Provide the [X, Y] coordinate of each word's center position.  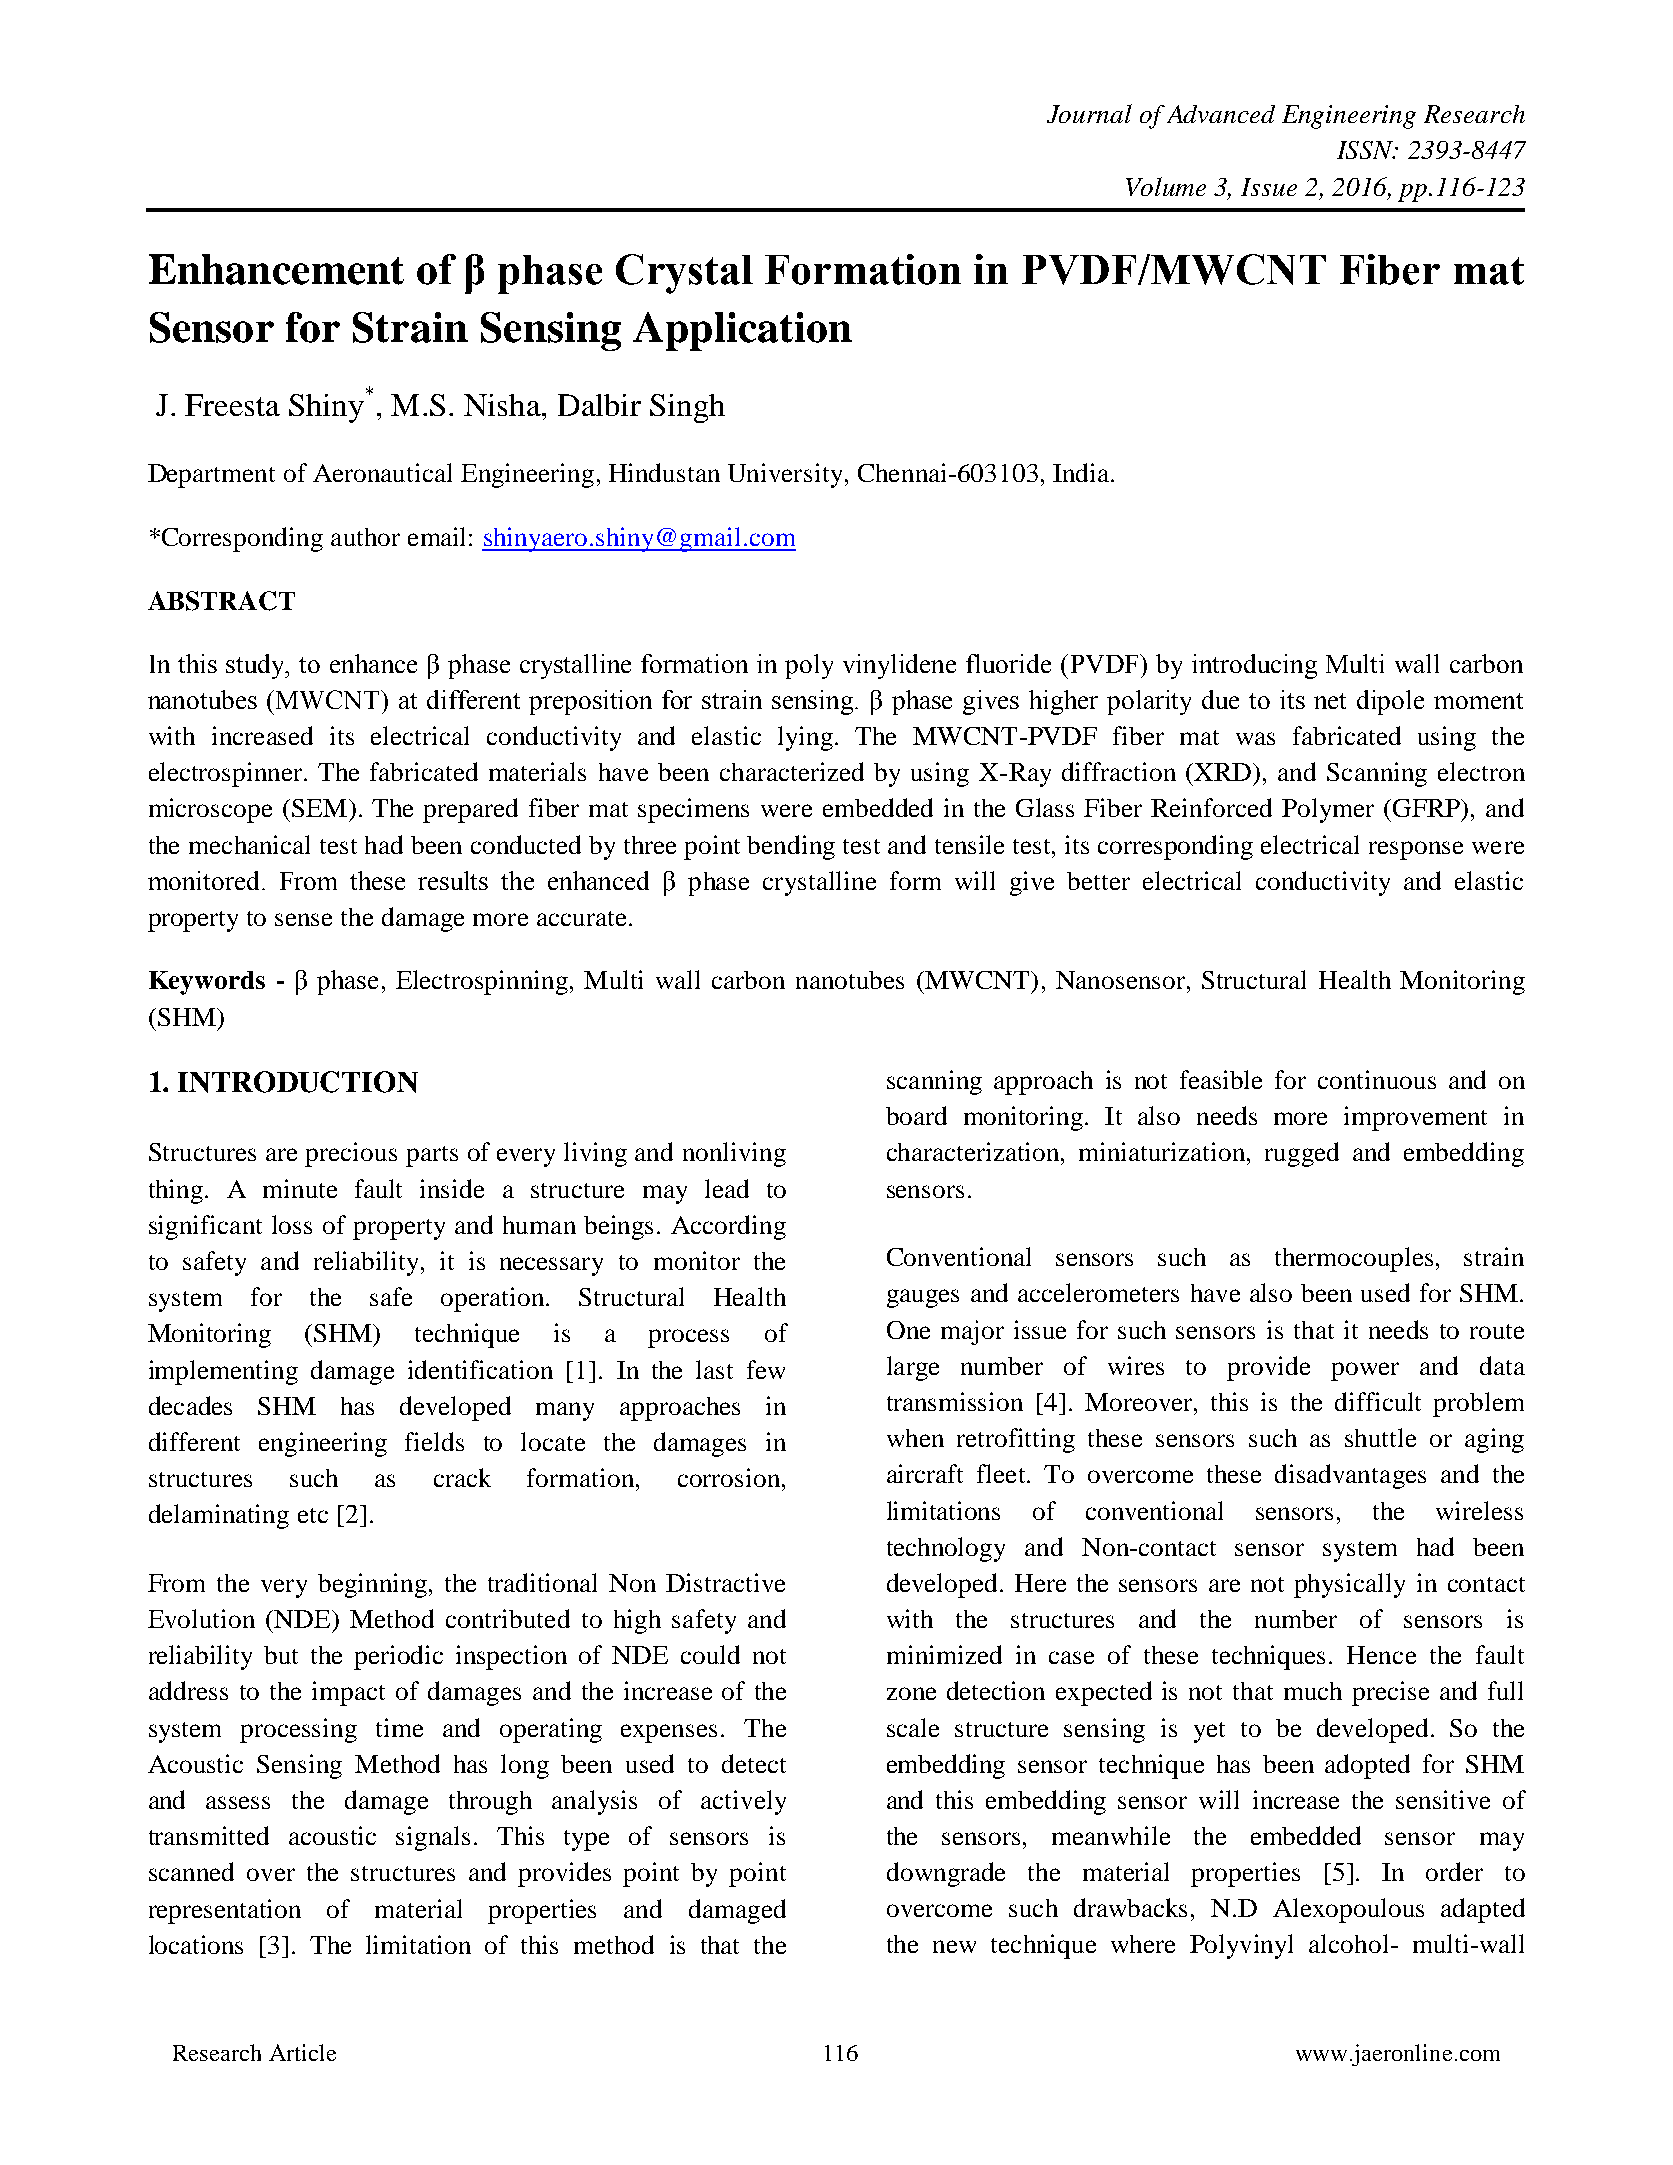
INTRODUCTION [298, 1082]
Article [302, 2052]
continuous [1377, 1079]
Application [742, 331]
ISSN [1366, 150]
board [916, 1115]
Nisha [503, 405]
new [954, 1946]
